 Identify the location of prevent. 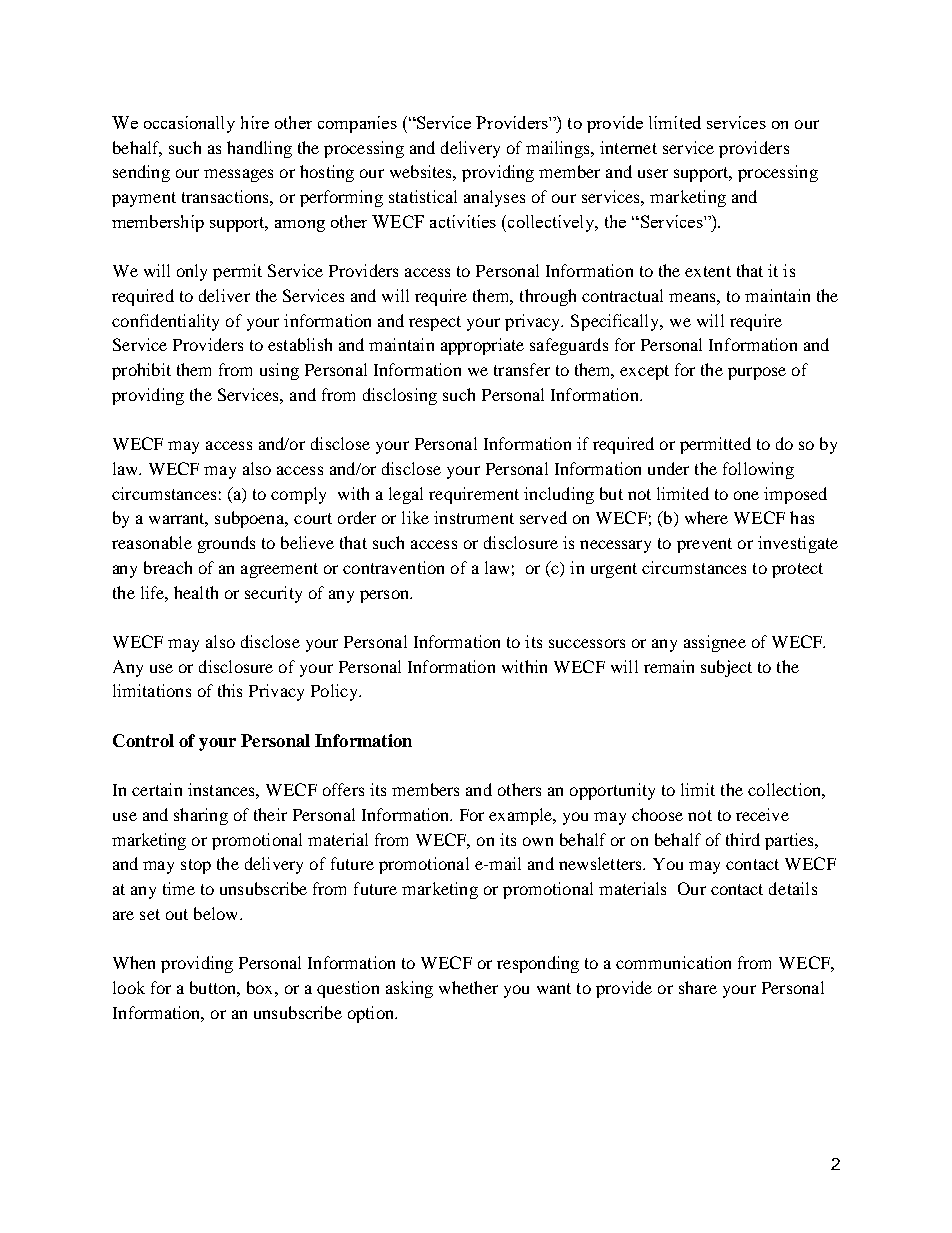
(704, 545).
